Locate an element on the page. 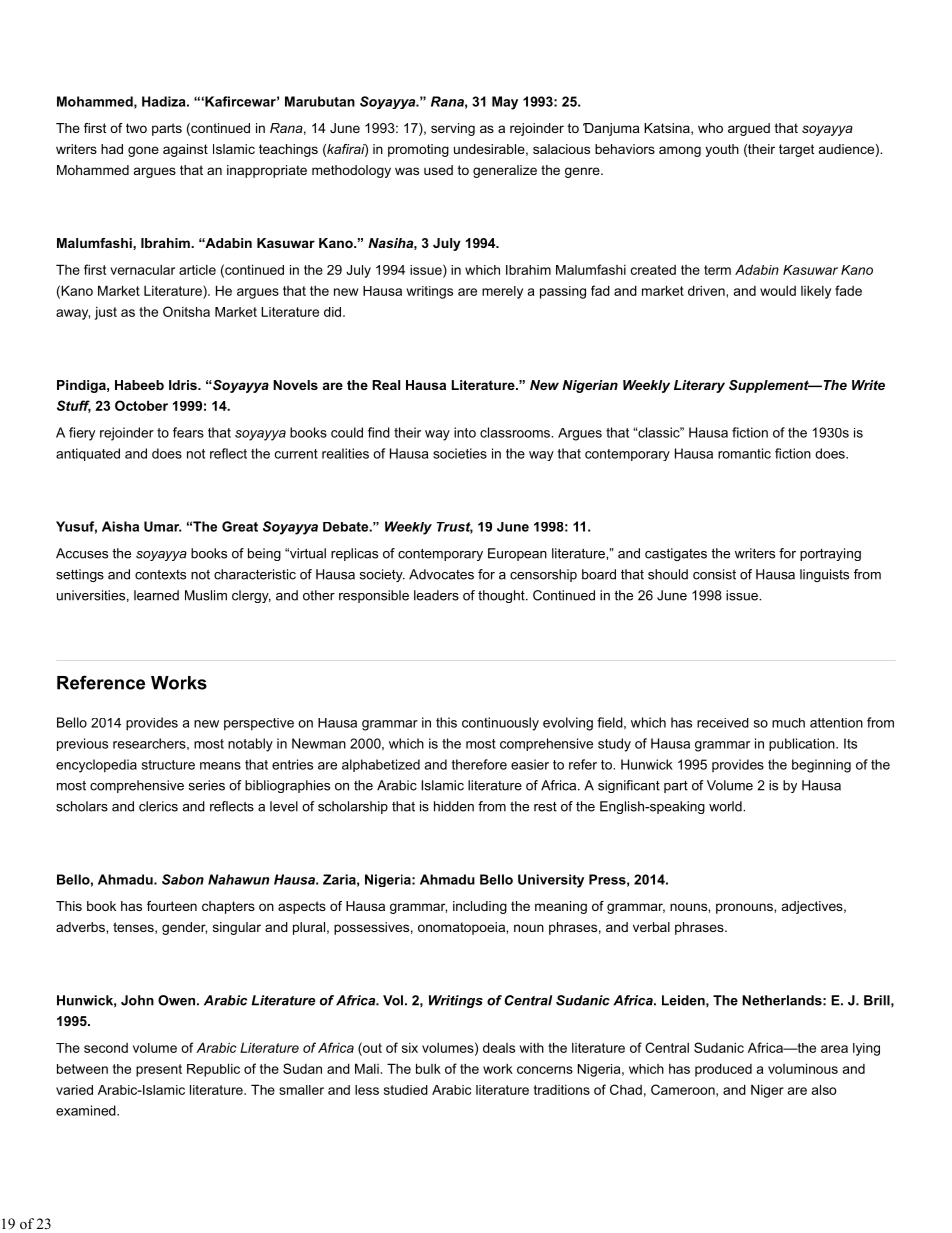  against is located at coordinates (185, 150).
